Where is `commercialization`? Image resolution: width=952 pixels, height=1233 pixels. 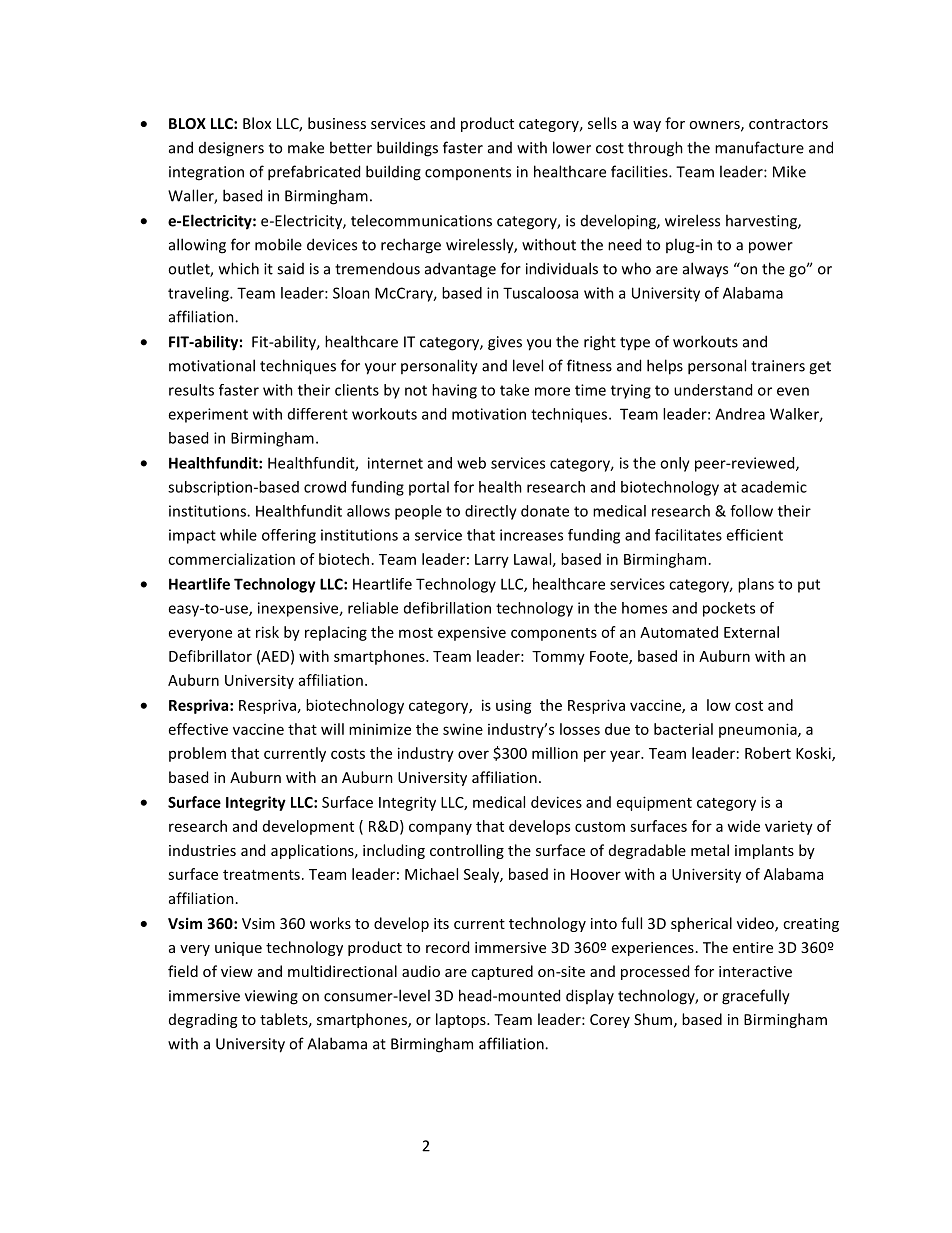 commercialization is located at coordinates (231, 559).
